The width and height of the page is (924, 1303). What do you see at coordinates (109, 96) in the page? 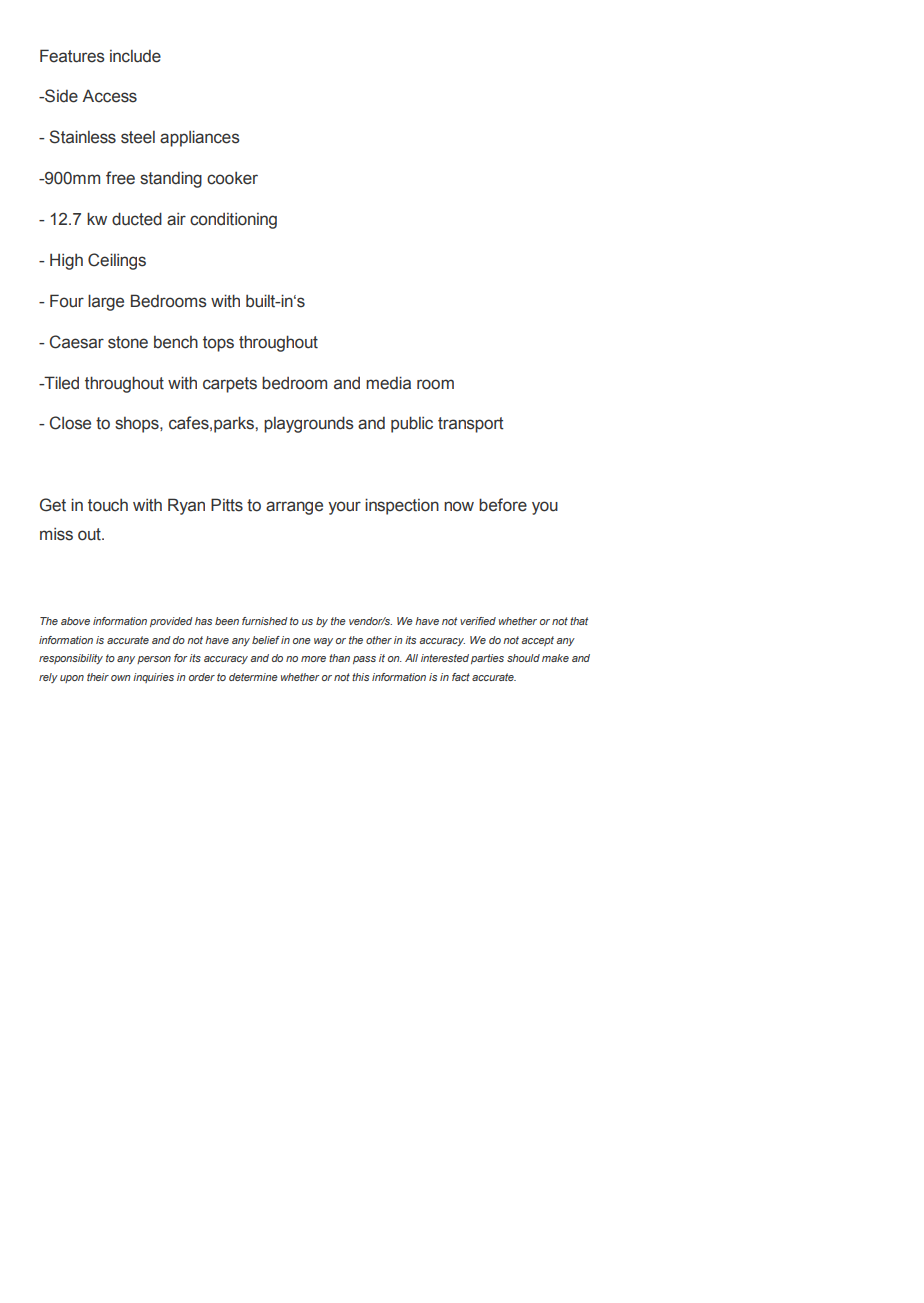
I see `Access` at bounding box center [109, 96].
